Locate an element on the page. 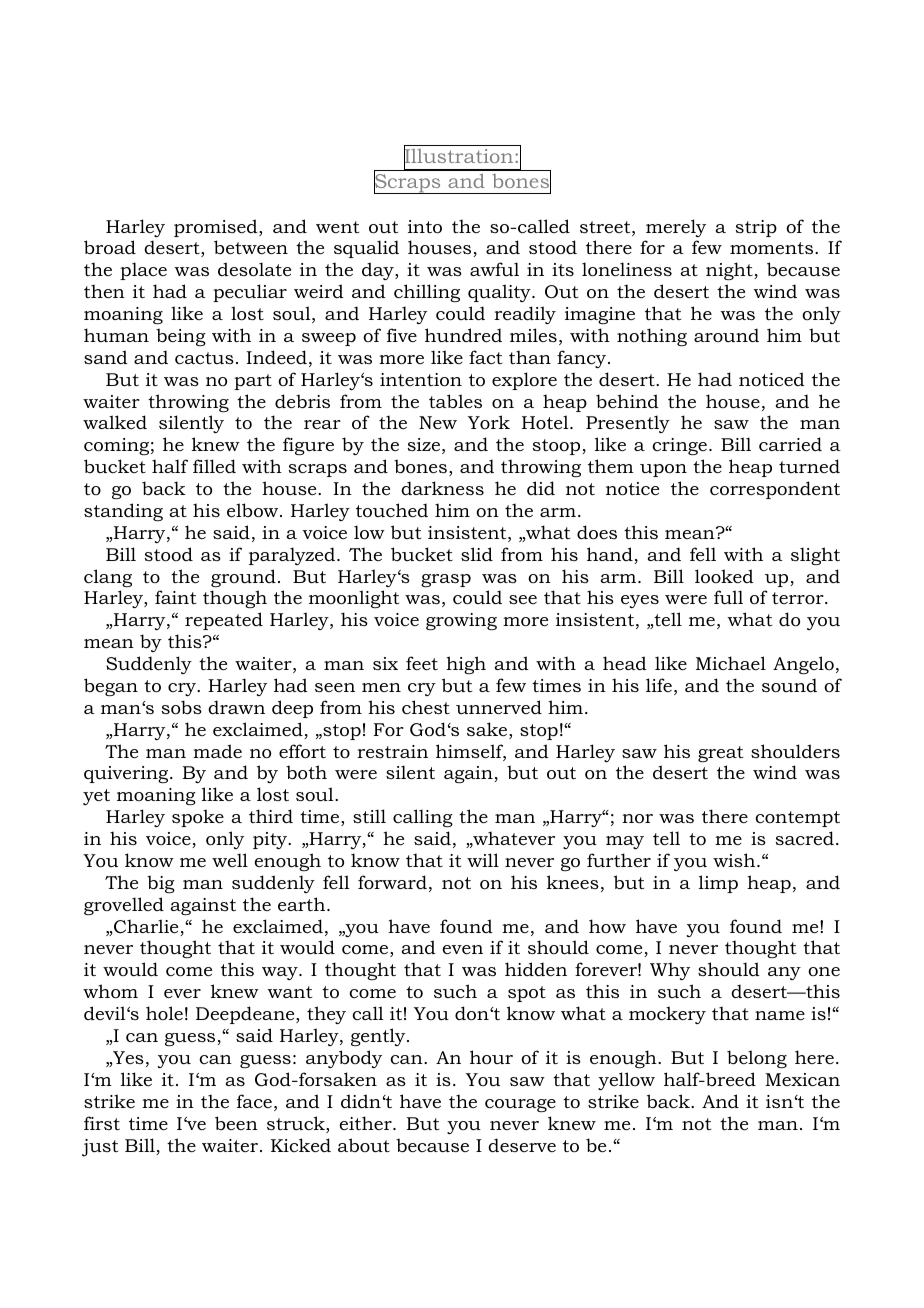 The width and height of the document is (924, 1308). Michael is located at coordinates (731, 663).
